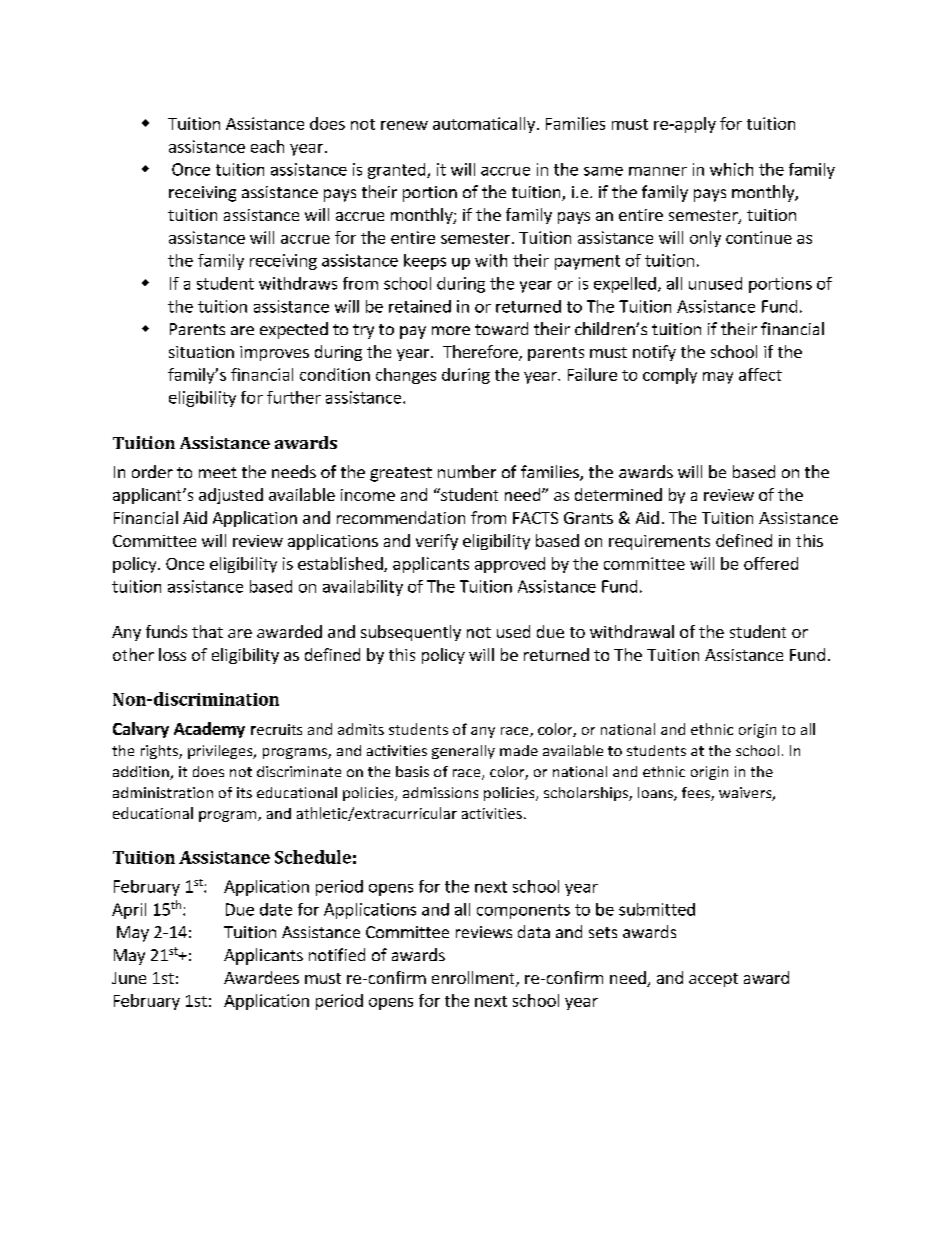  What do you see at coordinates (129, 978) in the screenshot?
I see `June` at bounding box center [129, 978].
